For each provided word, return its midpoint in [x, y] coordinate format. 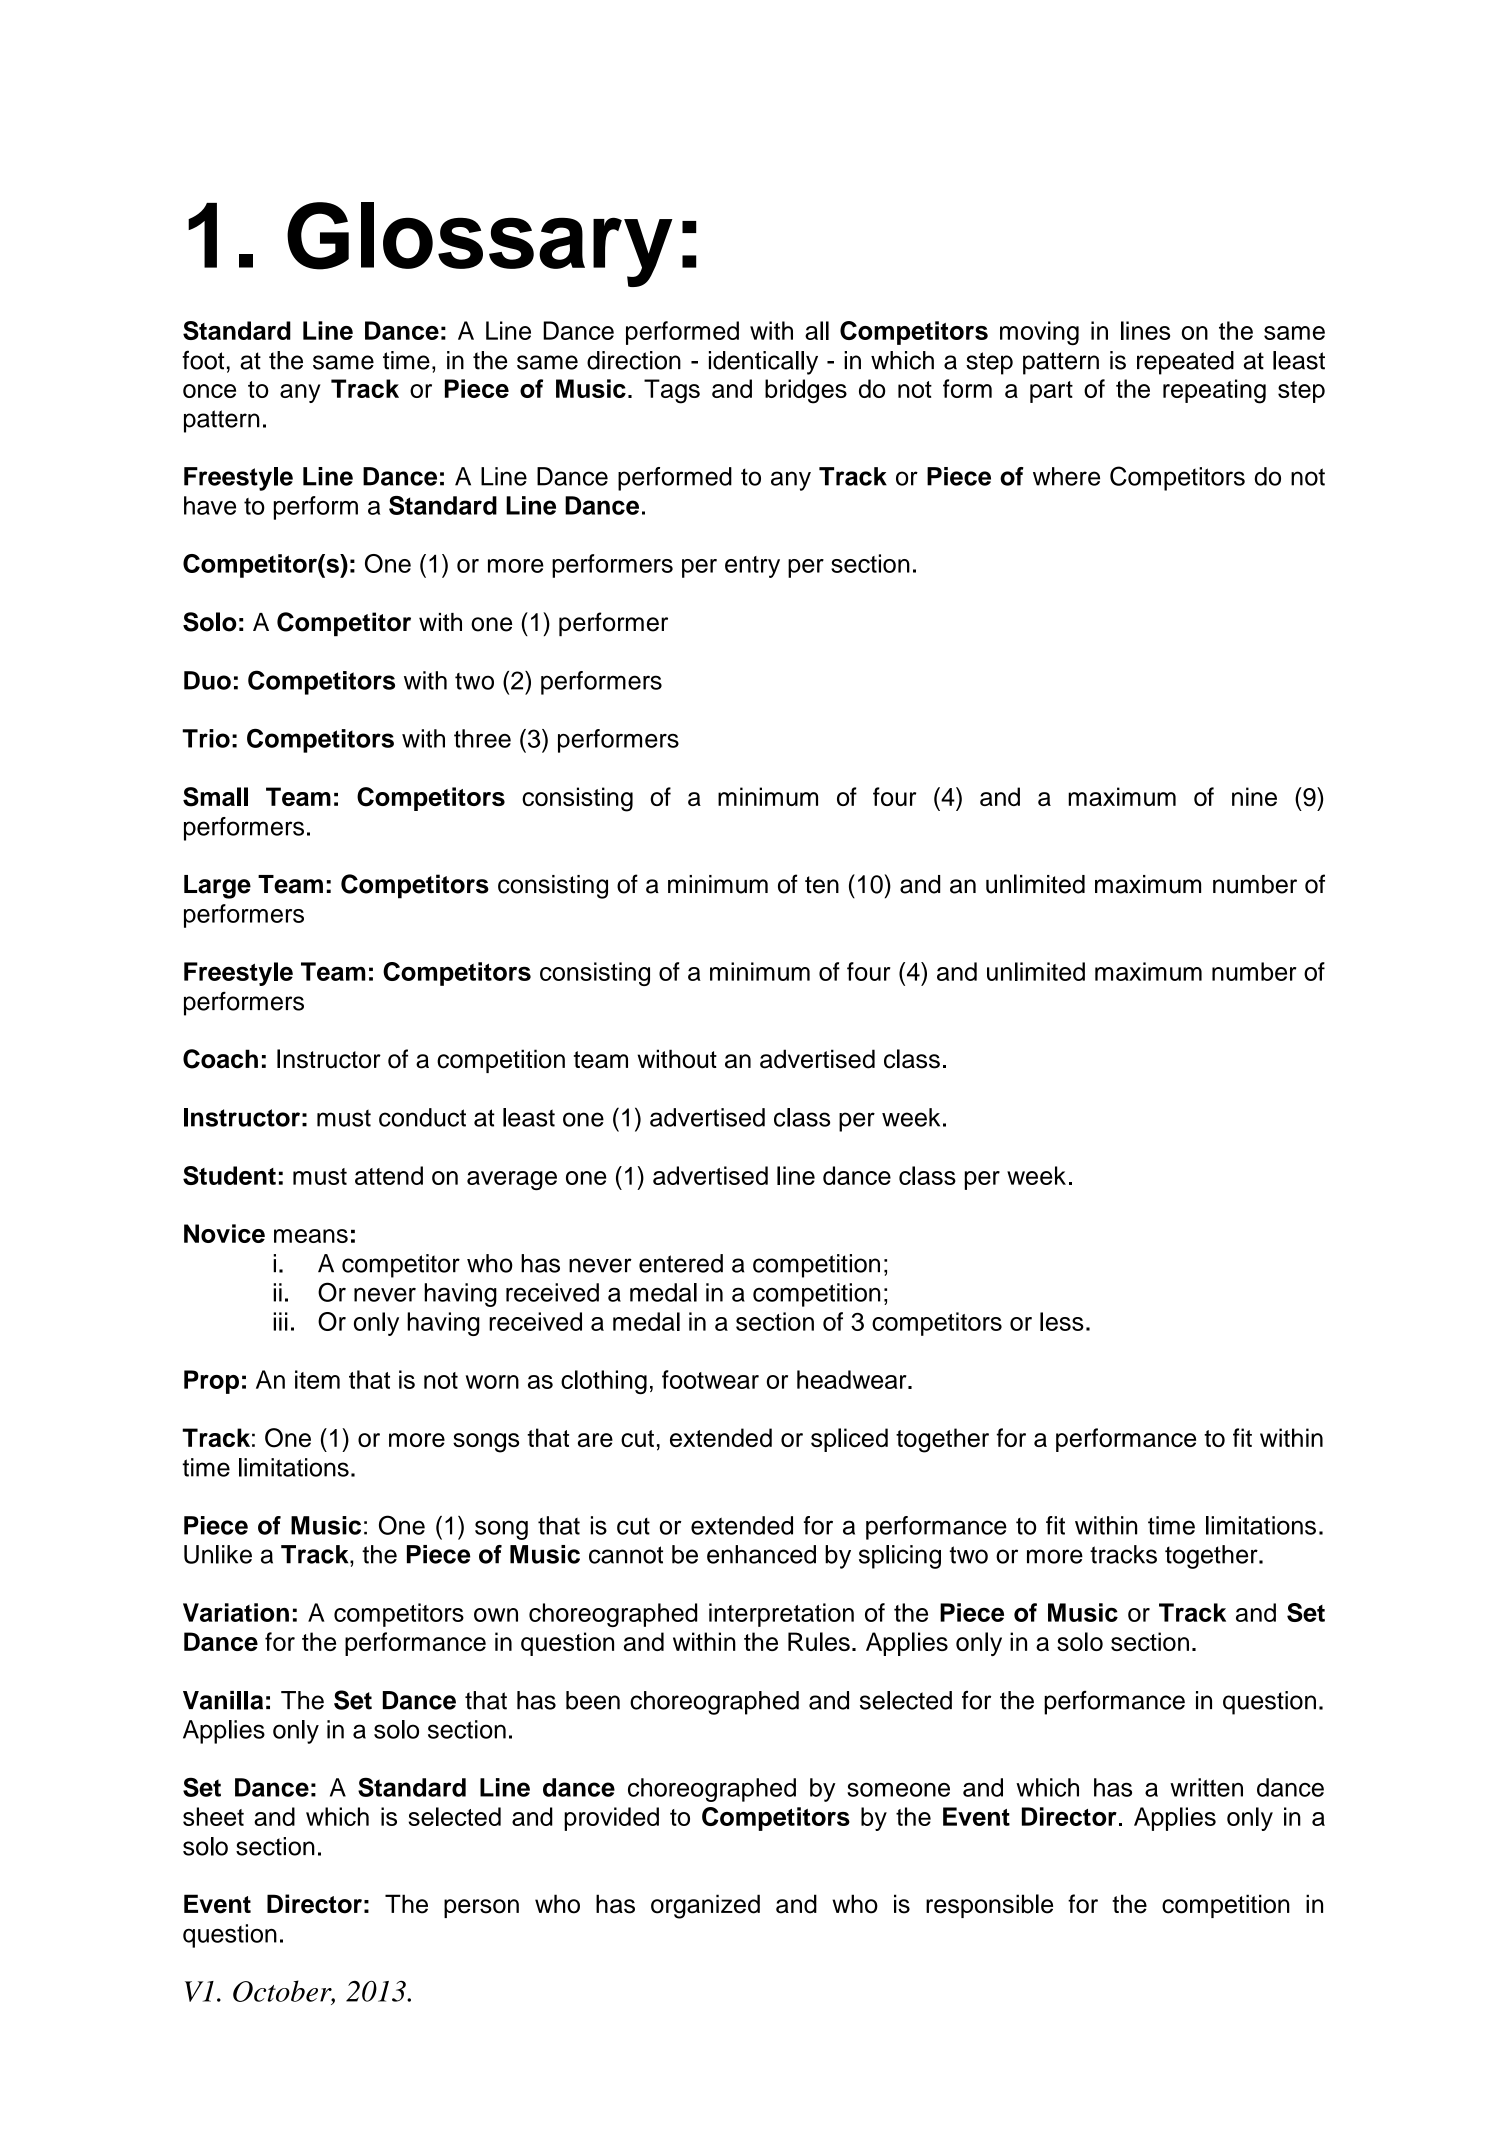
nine [1254, 796]
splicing [900, 1557]
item [317, 1379]
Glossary [480, 244]
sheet [213, 1816]
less [1062, 1321]
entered [681, 1263]
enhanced [761, 1554]
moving [1039, 333]
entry [752, 567]
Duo [207, 680]
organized [705, 1906]
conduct [422, 1117]
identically [763, 363]
